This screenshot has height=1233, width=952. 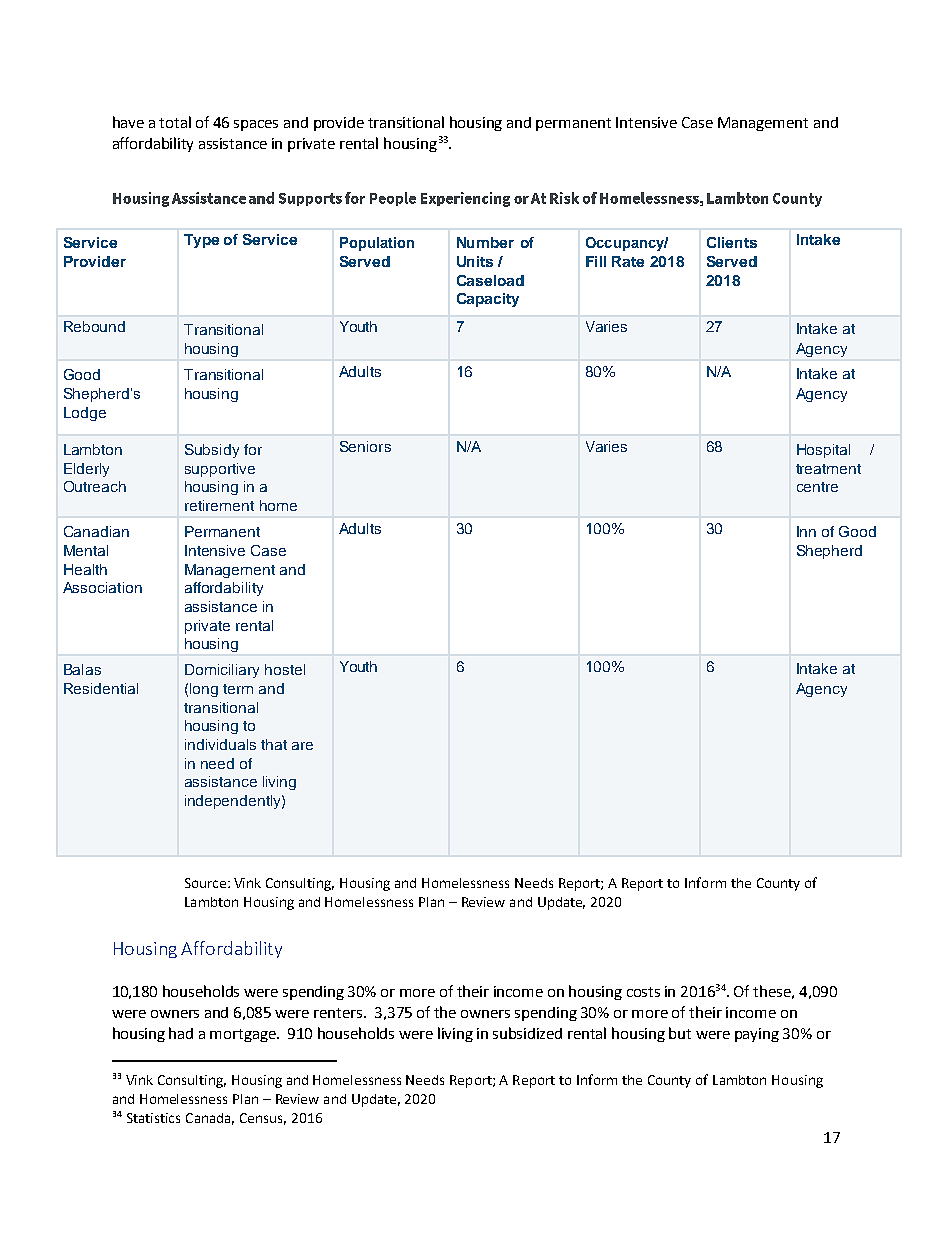 What do you see at coordinates (643, 992) in the screenshot?
I see `costs` at bounding box center [643, 992].
